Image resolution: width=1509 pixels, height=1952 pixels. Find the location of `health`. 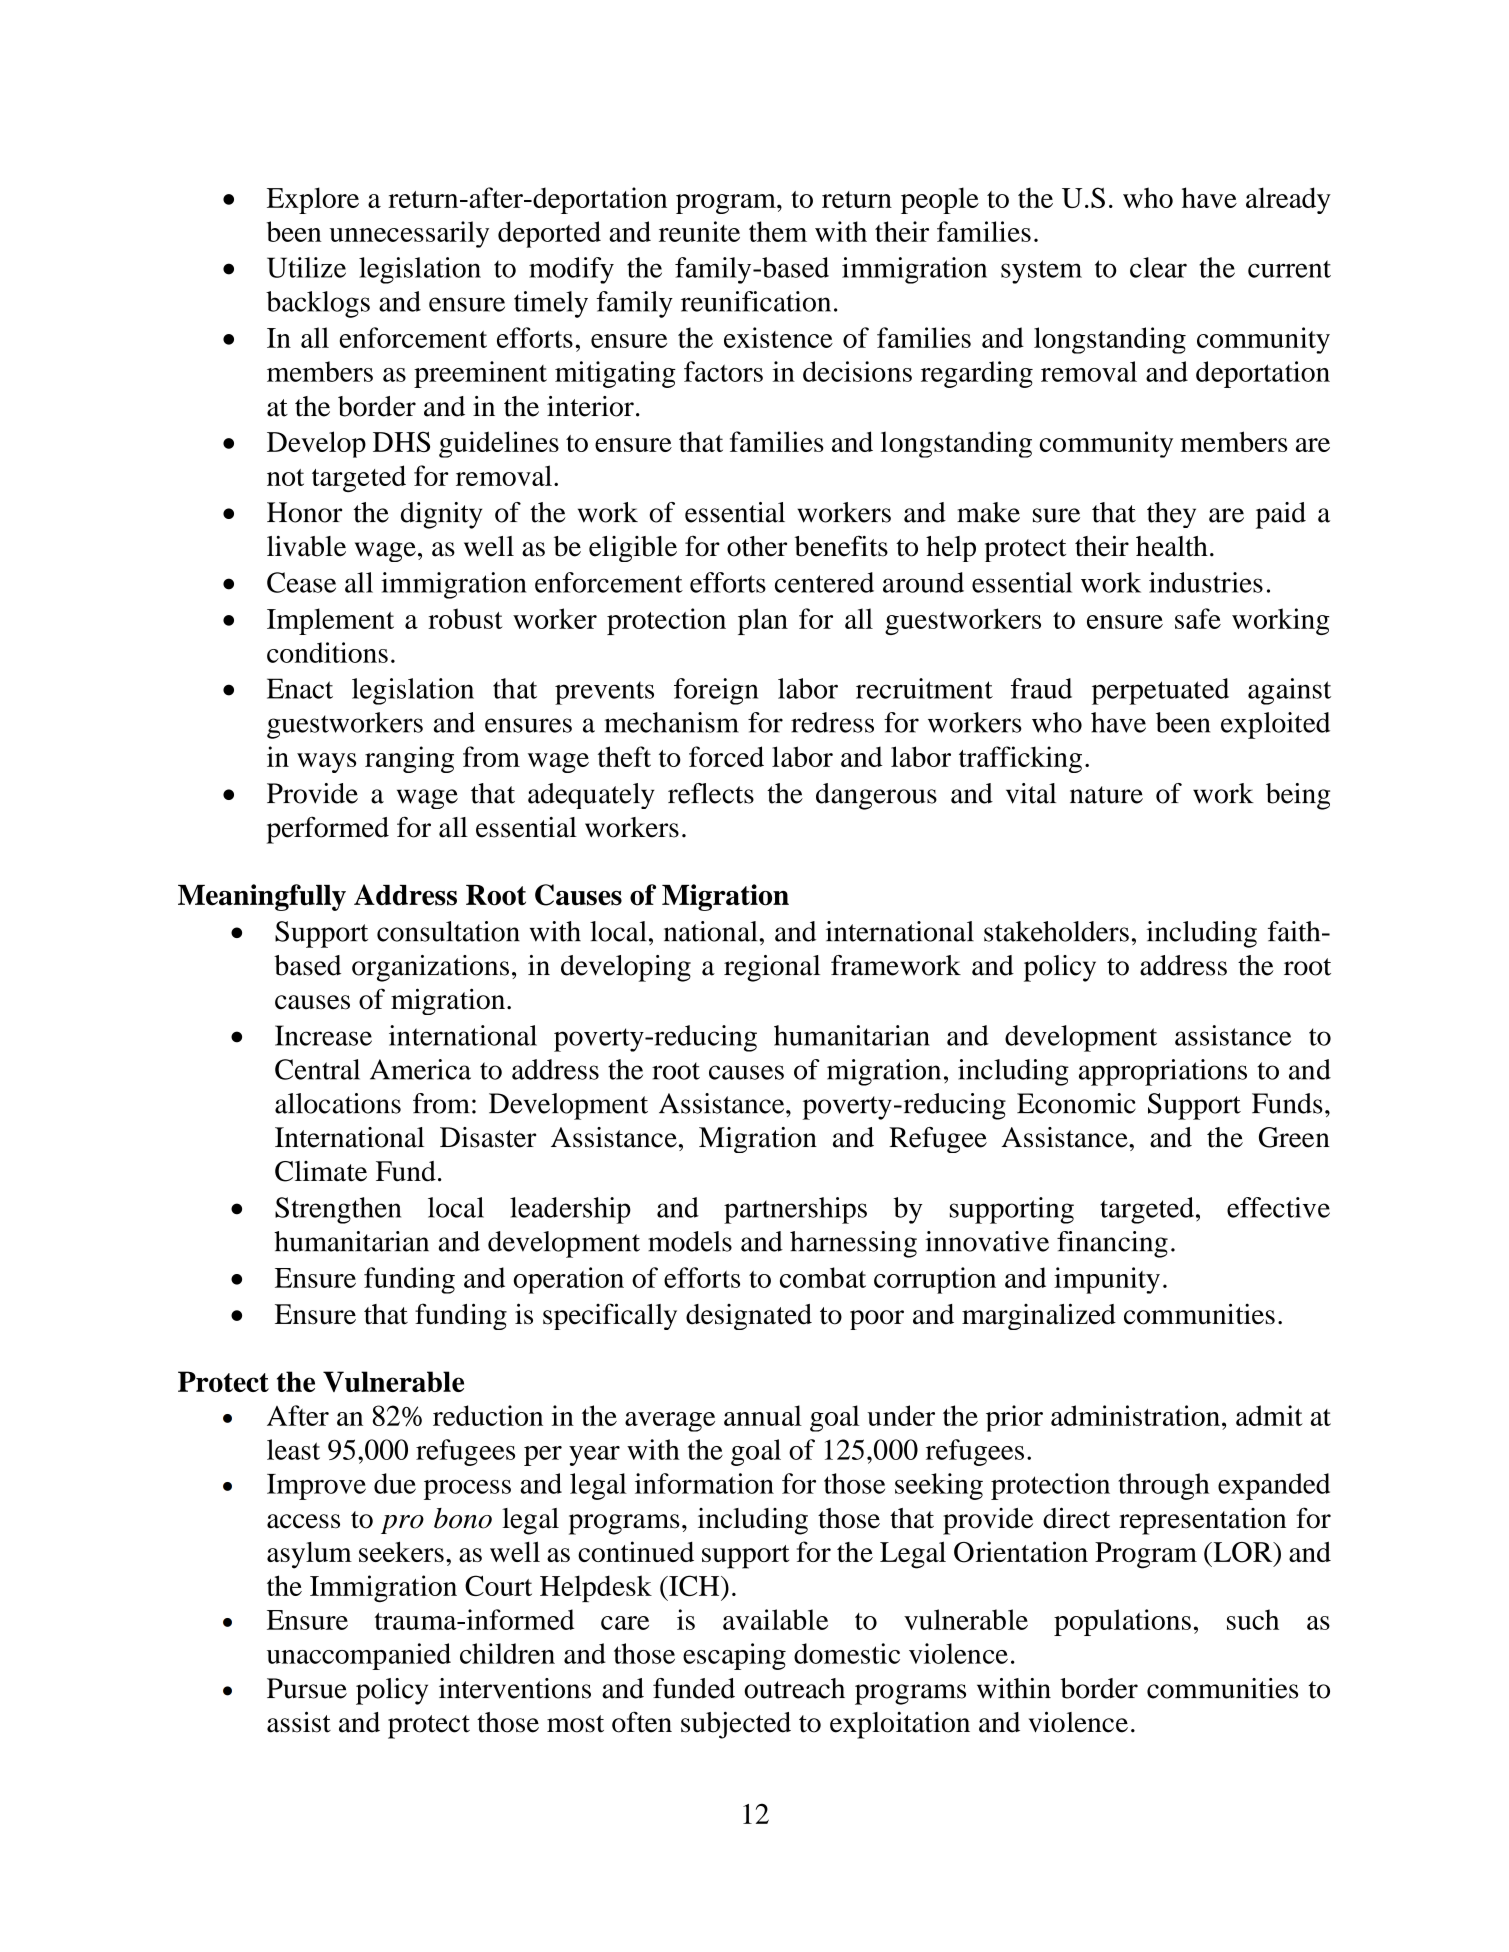

health is located at coordinates (1172, 546).
